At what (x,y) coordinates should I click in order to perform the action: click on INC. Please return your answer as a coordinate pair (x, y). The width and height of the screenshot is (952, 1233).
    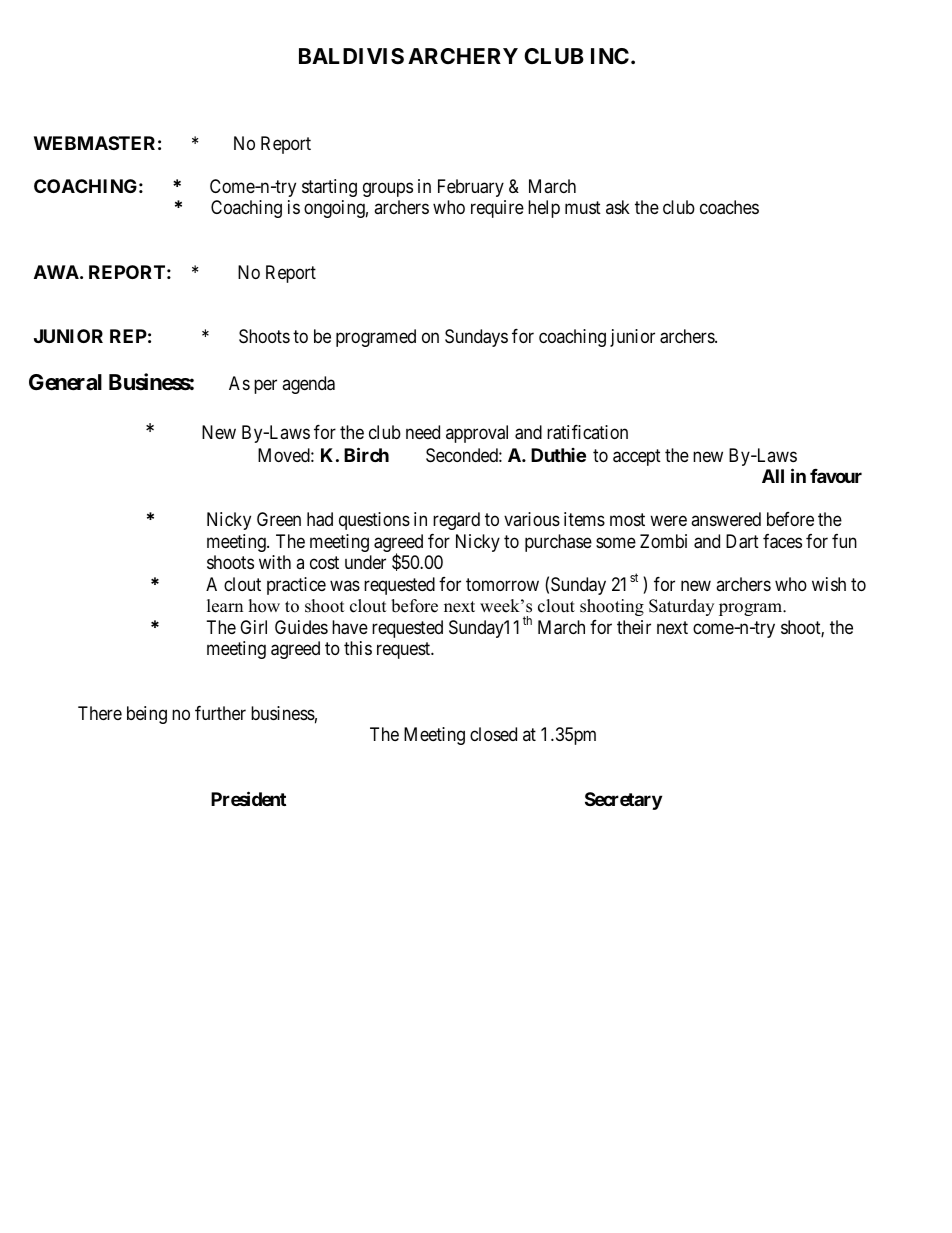
    Looking at the image, I should click on (610, 56).
